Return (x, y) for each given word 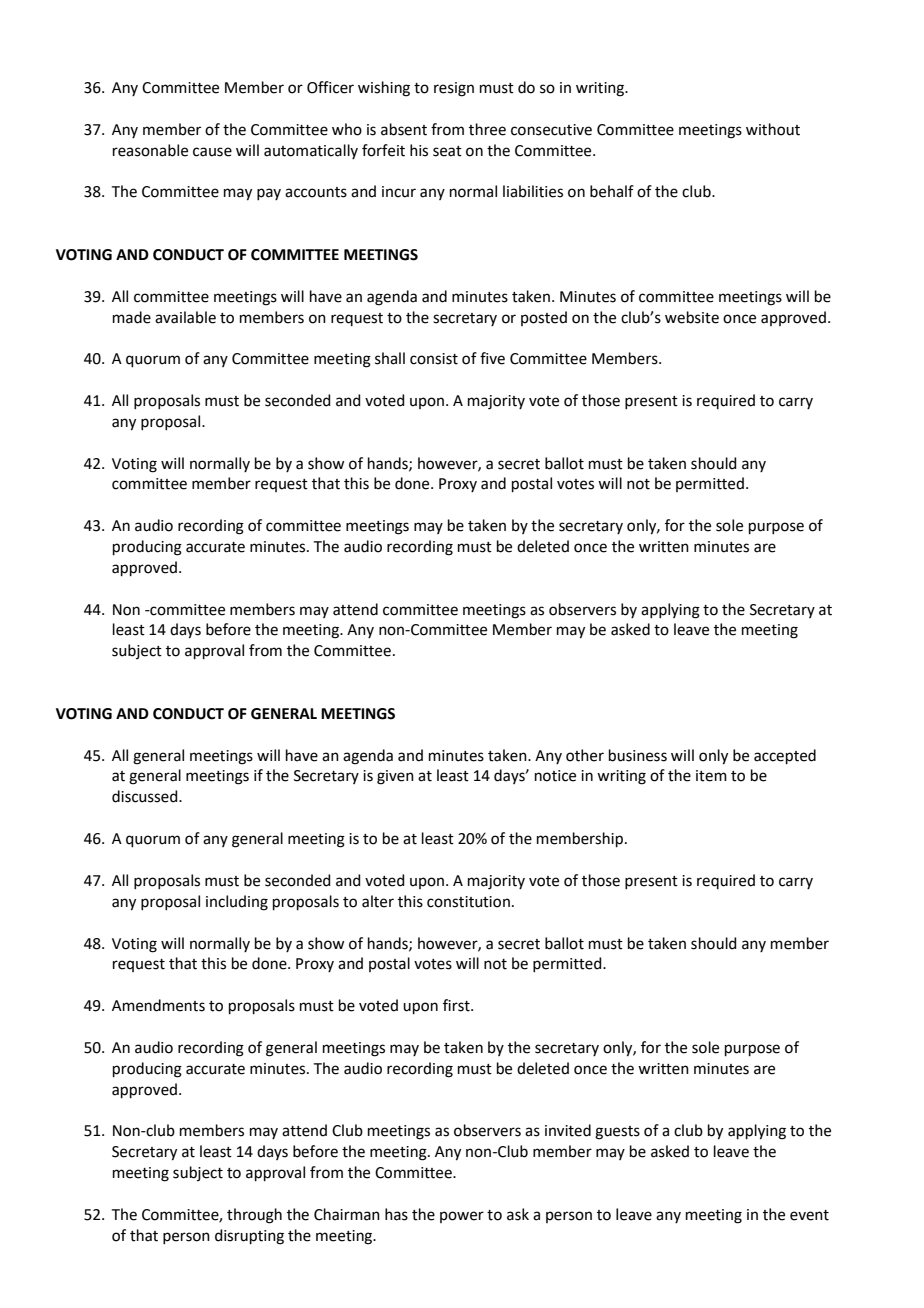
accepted (785, 756)
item (711, 776)
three (487, 129)
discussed (146, 796)
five (492, 358)
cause (212, 152)
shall (390, 358)
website (692, 317)
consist (434, 359)
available (185, 317)
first (457, 1005)
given (395, 777)
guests (617, 1133)
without (773, 129)
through (254, 1216)
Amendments (158, 1005)
